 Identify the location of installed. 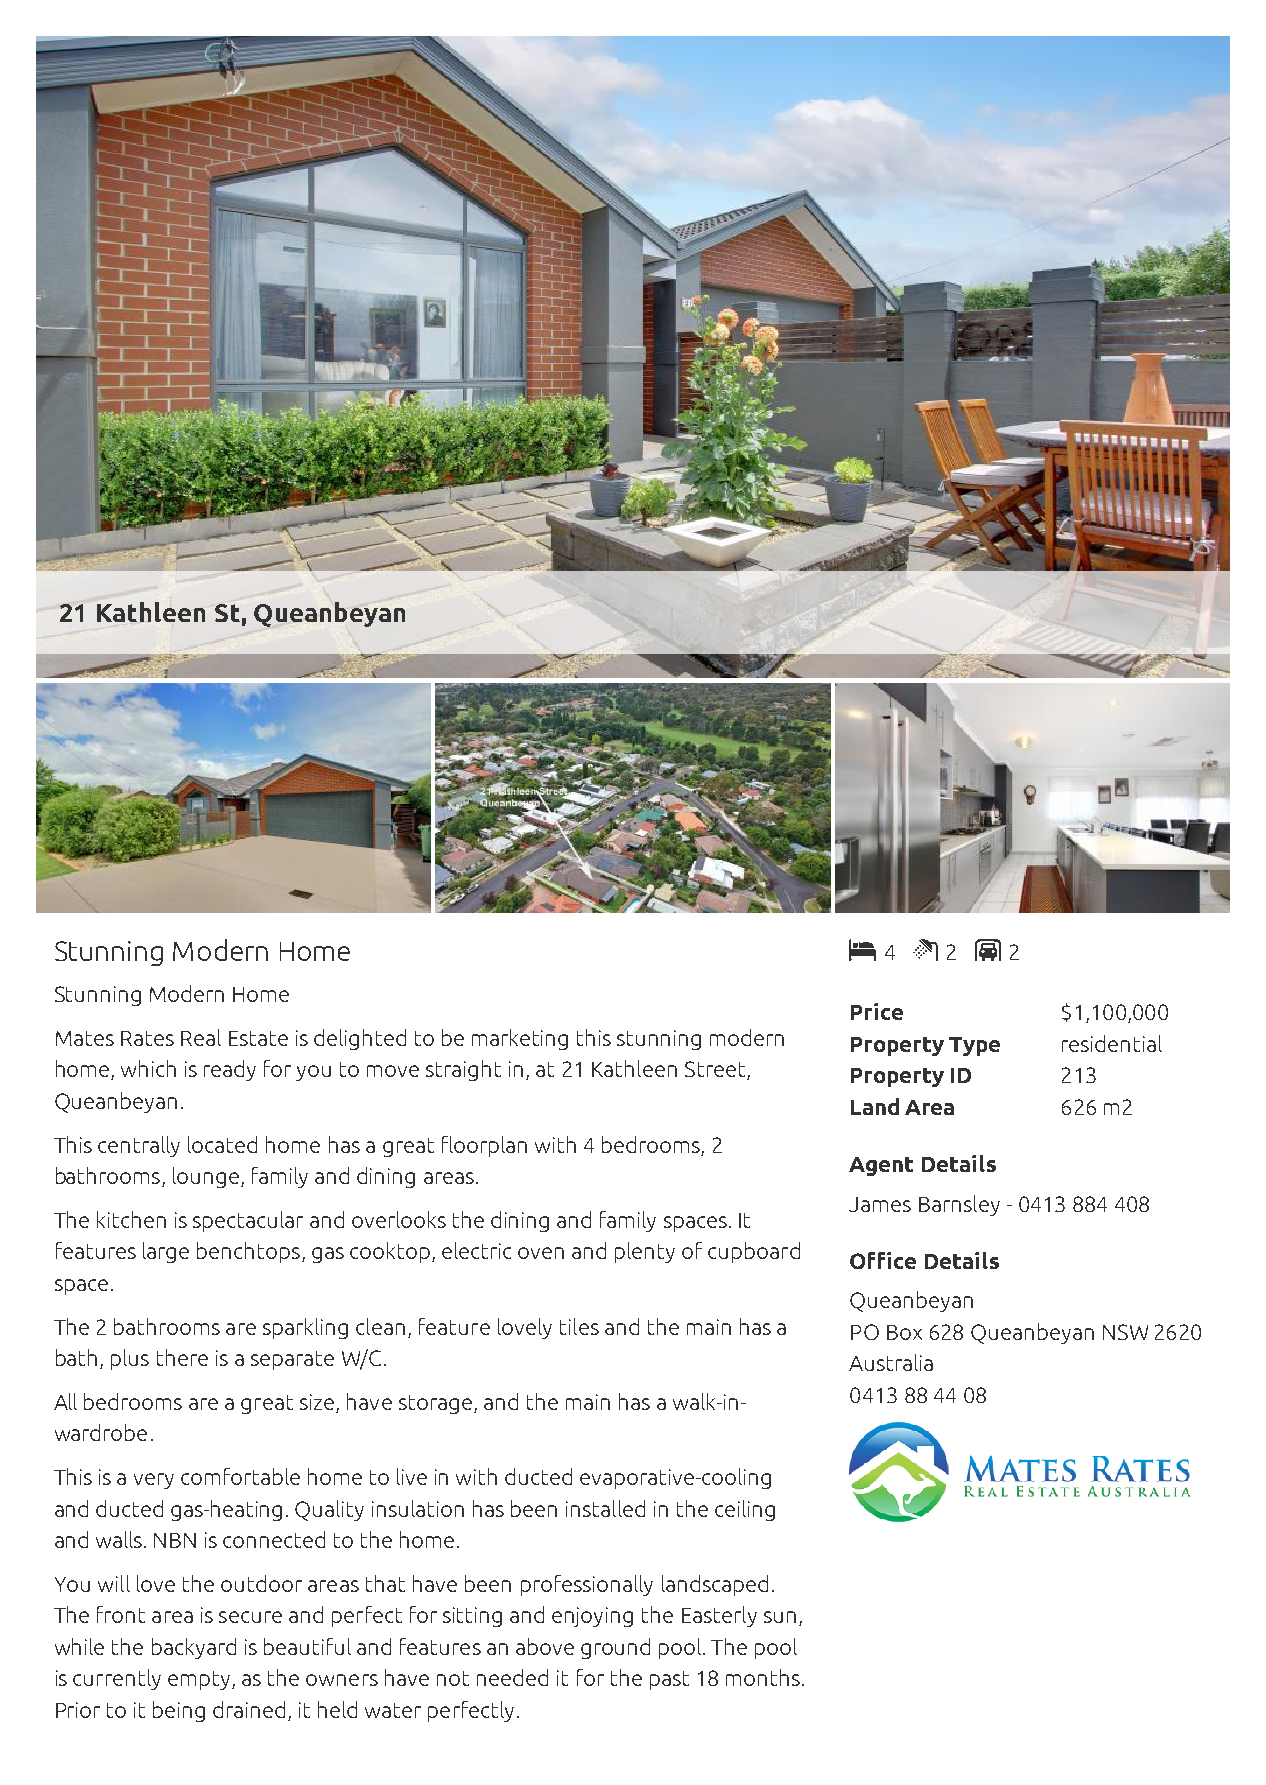
(605, 1508).
